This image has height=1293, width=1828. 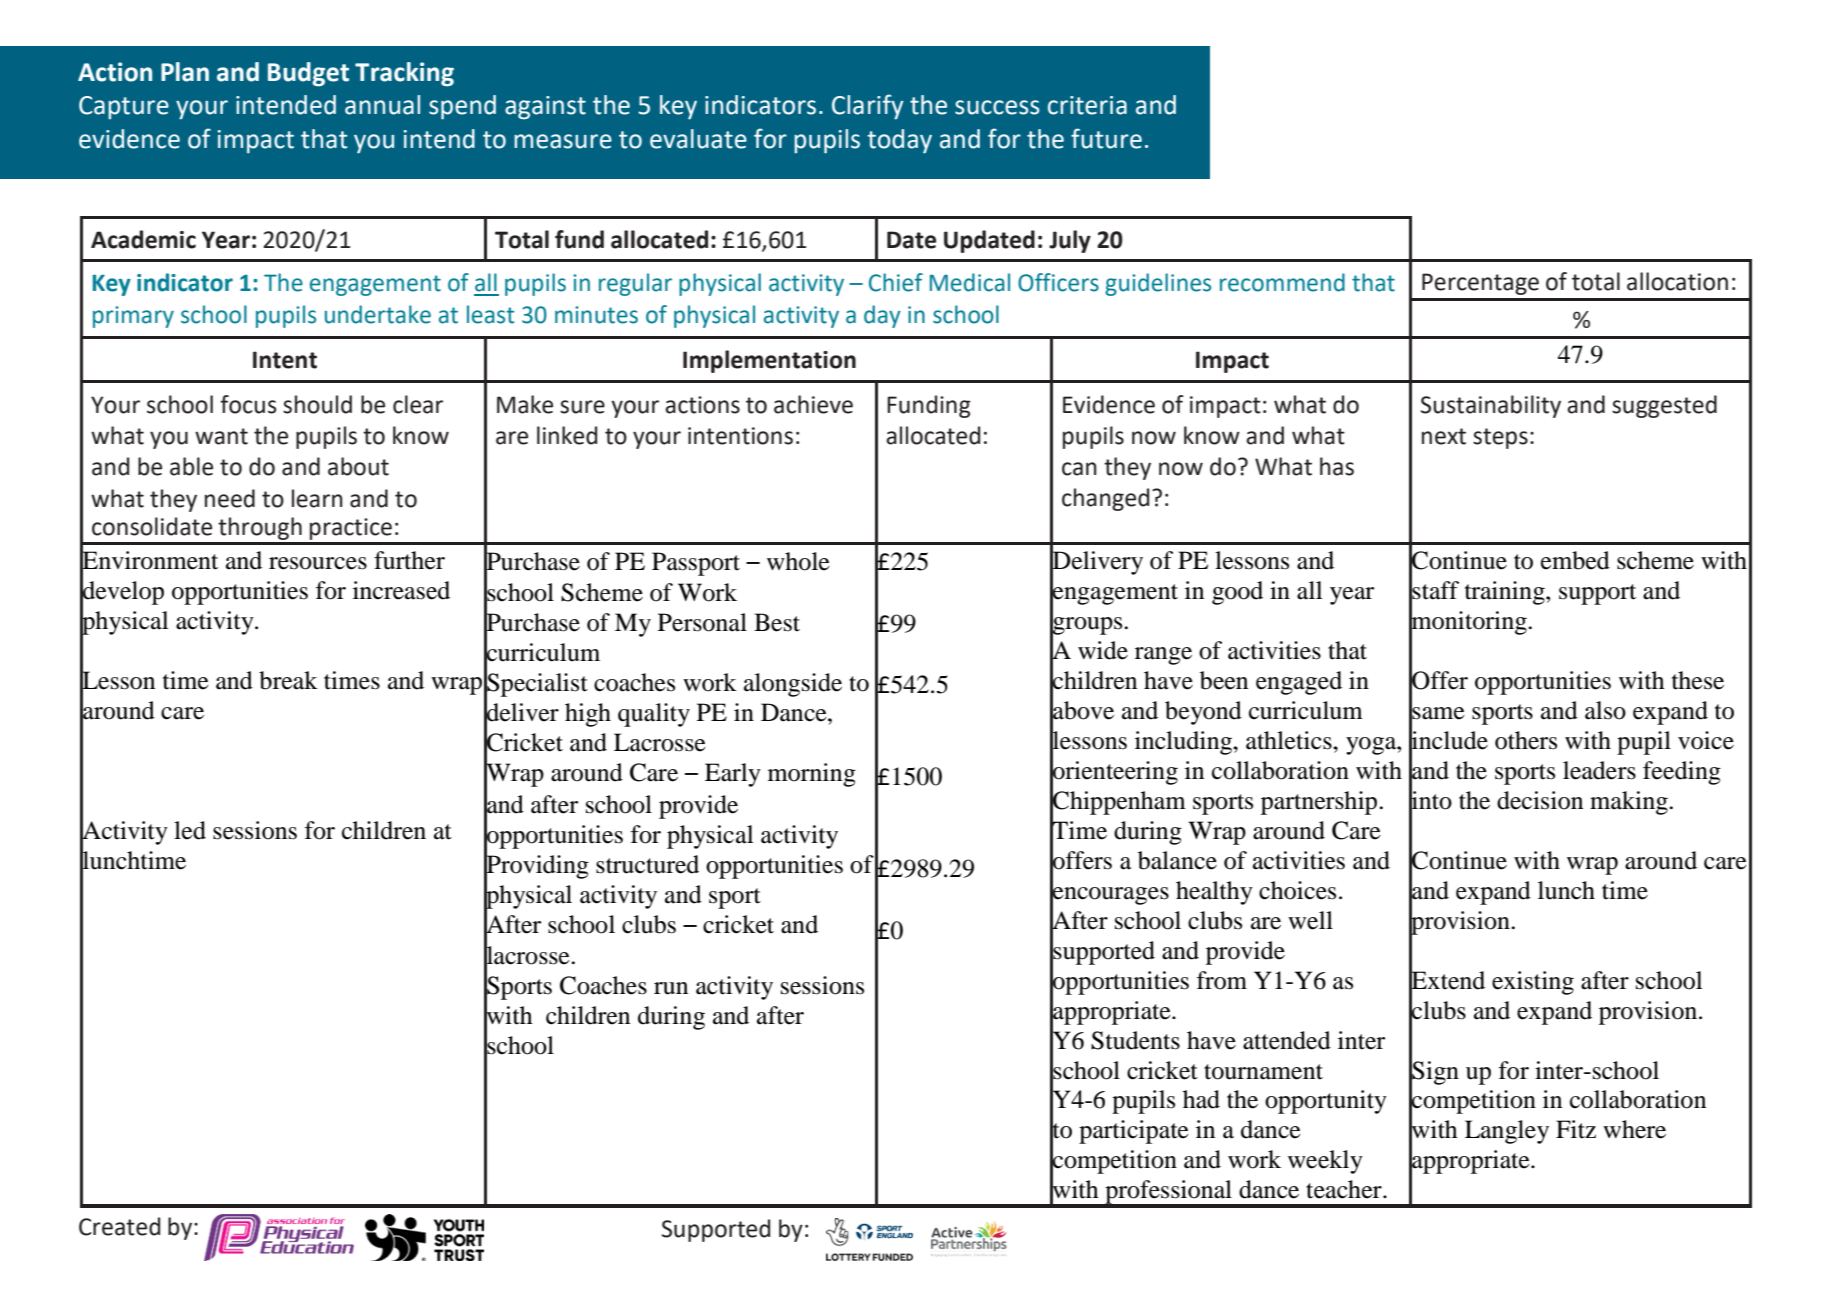 What do you see at coordinates (1506, 593) in the image?
I see `training` at bounding box center [1506, 593].
